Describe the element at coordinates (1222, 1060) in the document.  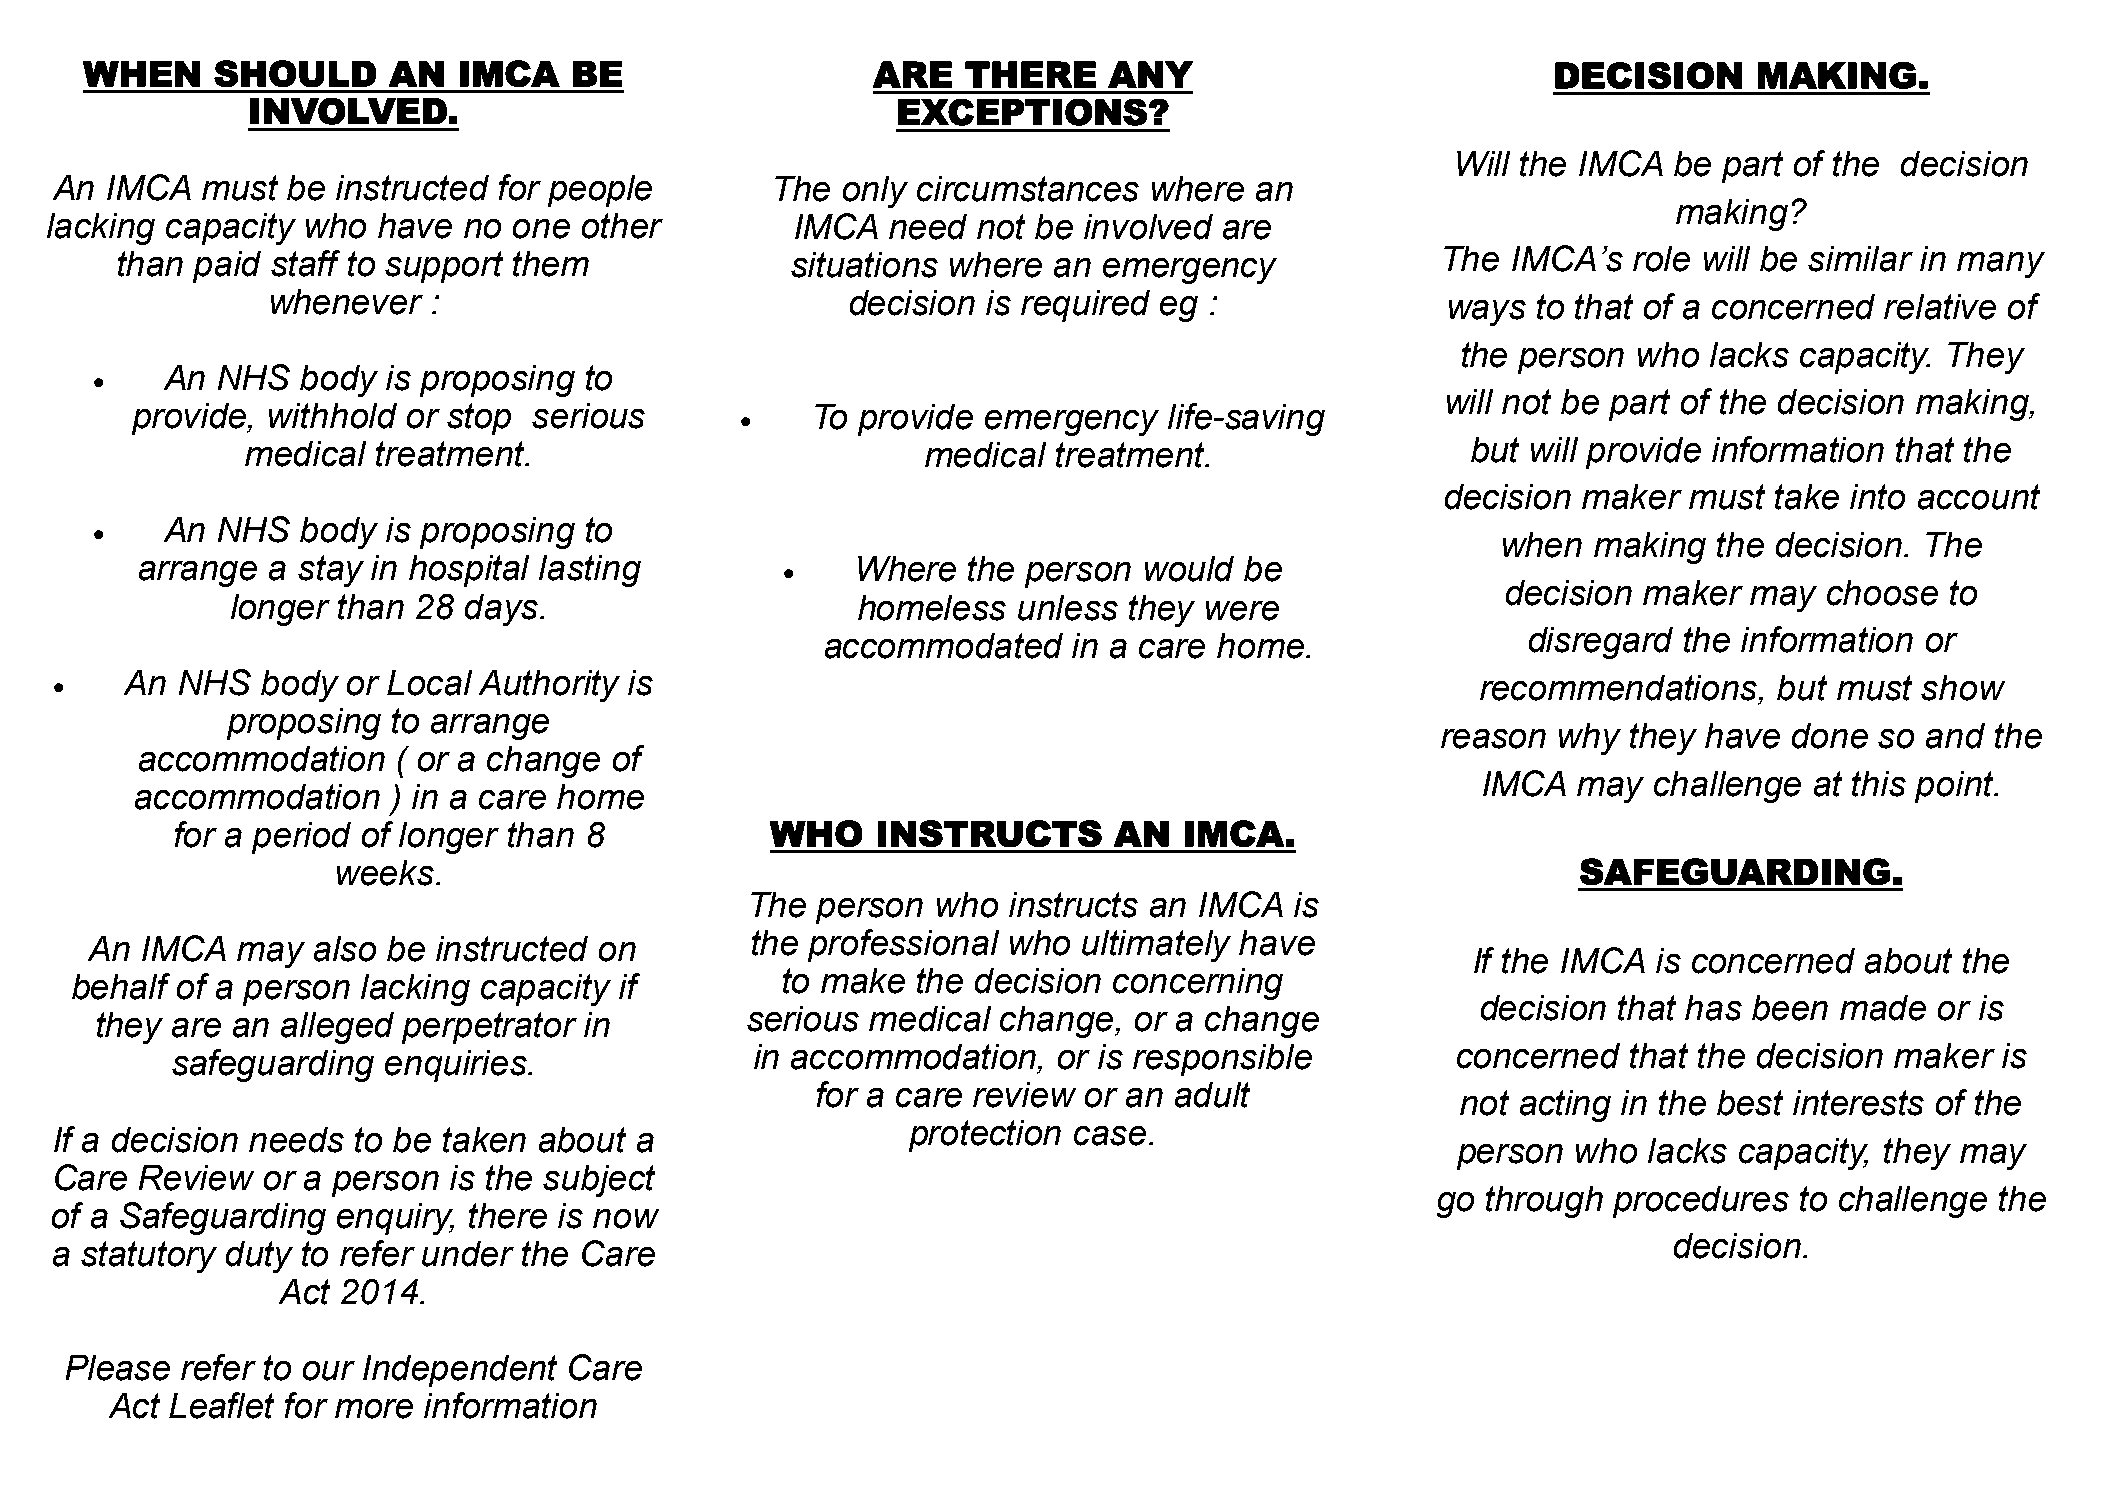
I see `responsible` at that location.
